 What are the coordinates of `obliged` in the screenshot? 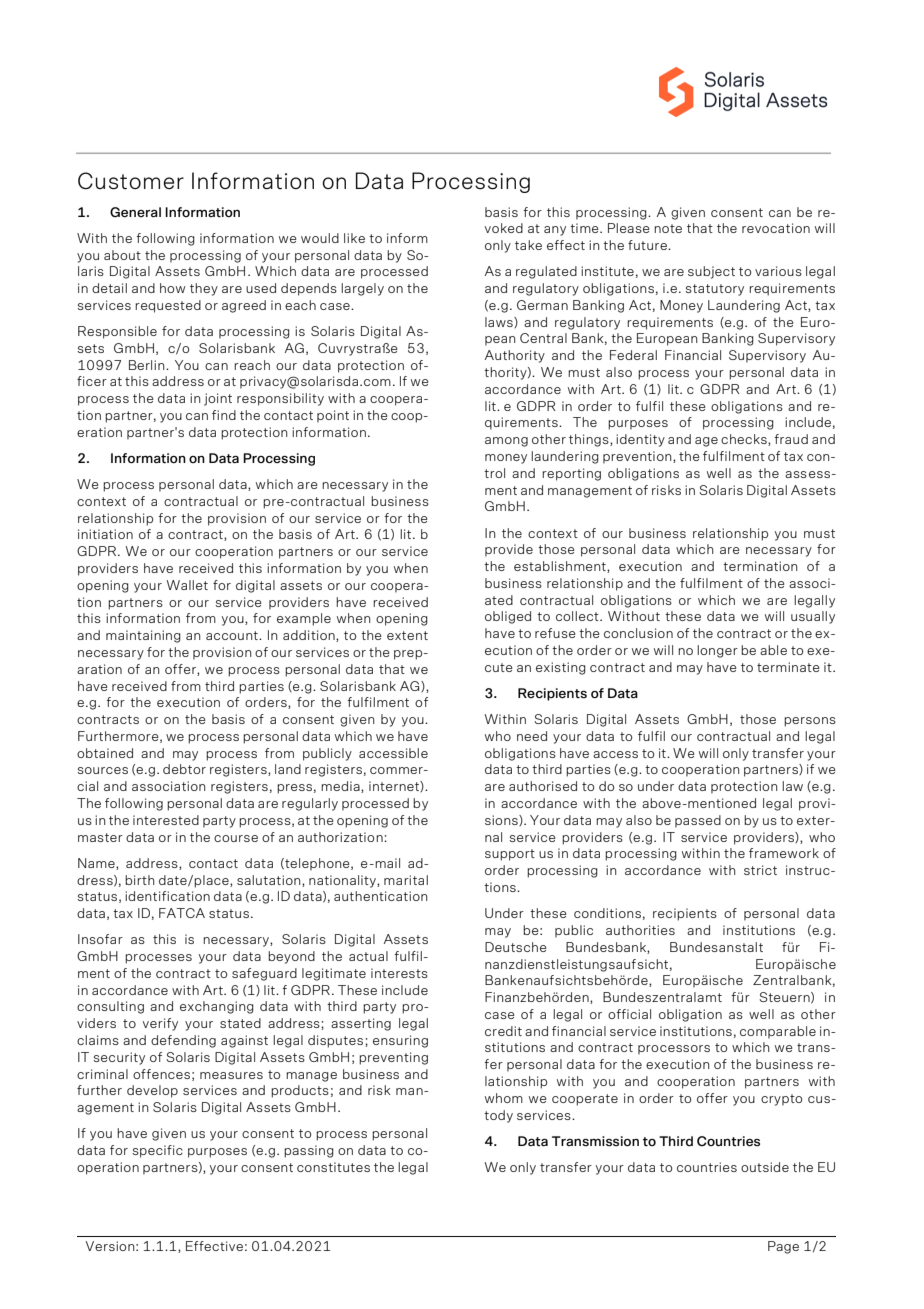 It's located at (508, 617).
